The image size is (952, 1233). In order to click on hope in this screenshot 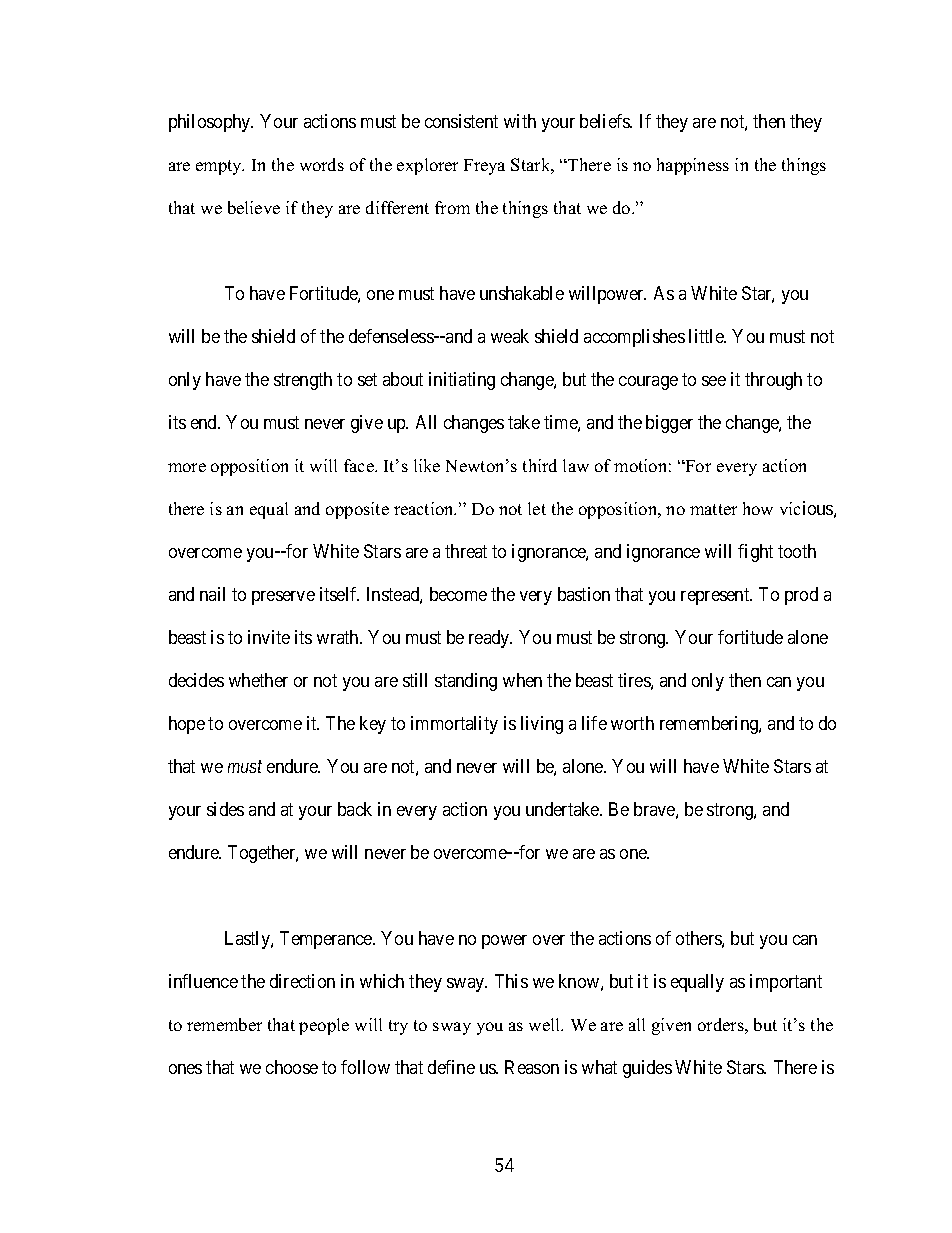, I will do `click(187, 725)`.
